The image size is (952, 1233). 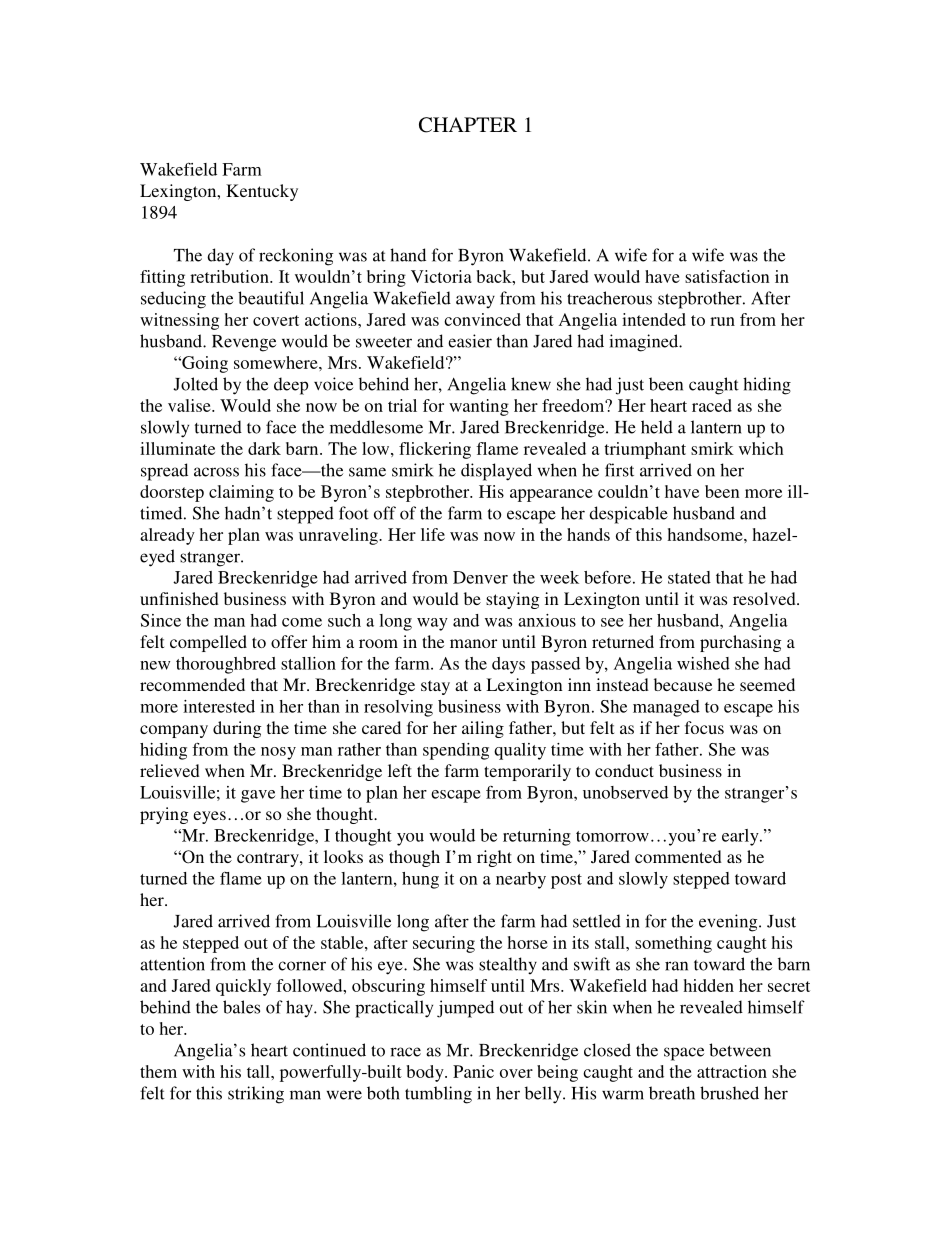 What do you see at coordinates (722, 321) in the page?
I see `run` at bounding box center [722, 321].
